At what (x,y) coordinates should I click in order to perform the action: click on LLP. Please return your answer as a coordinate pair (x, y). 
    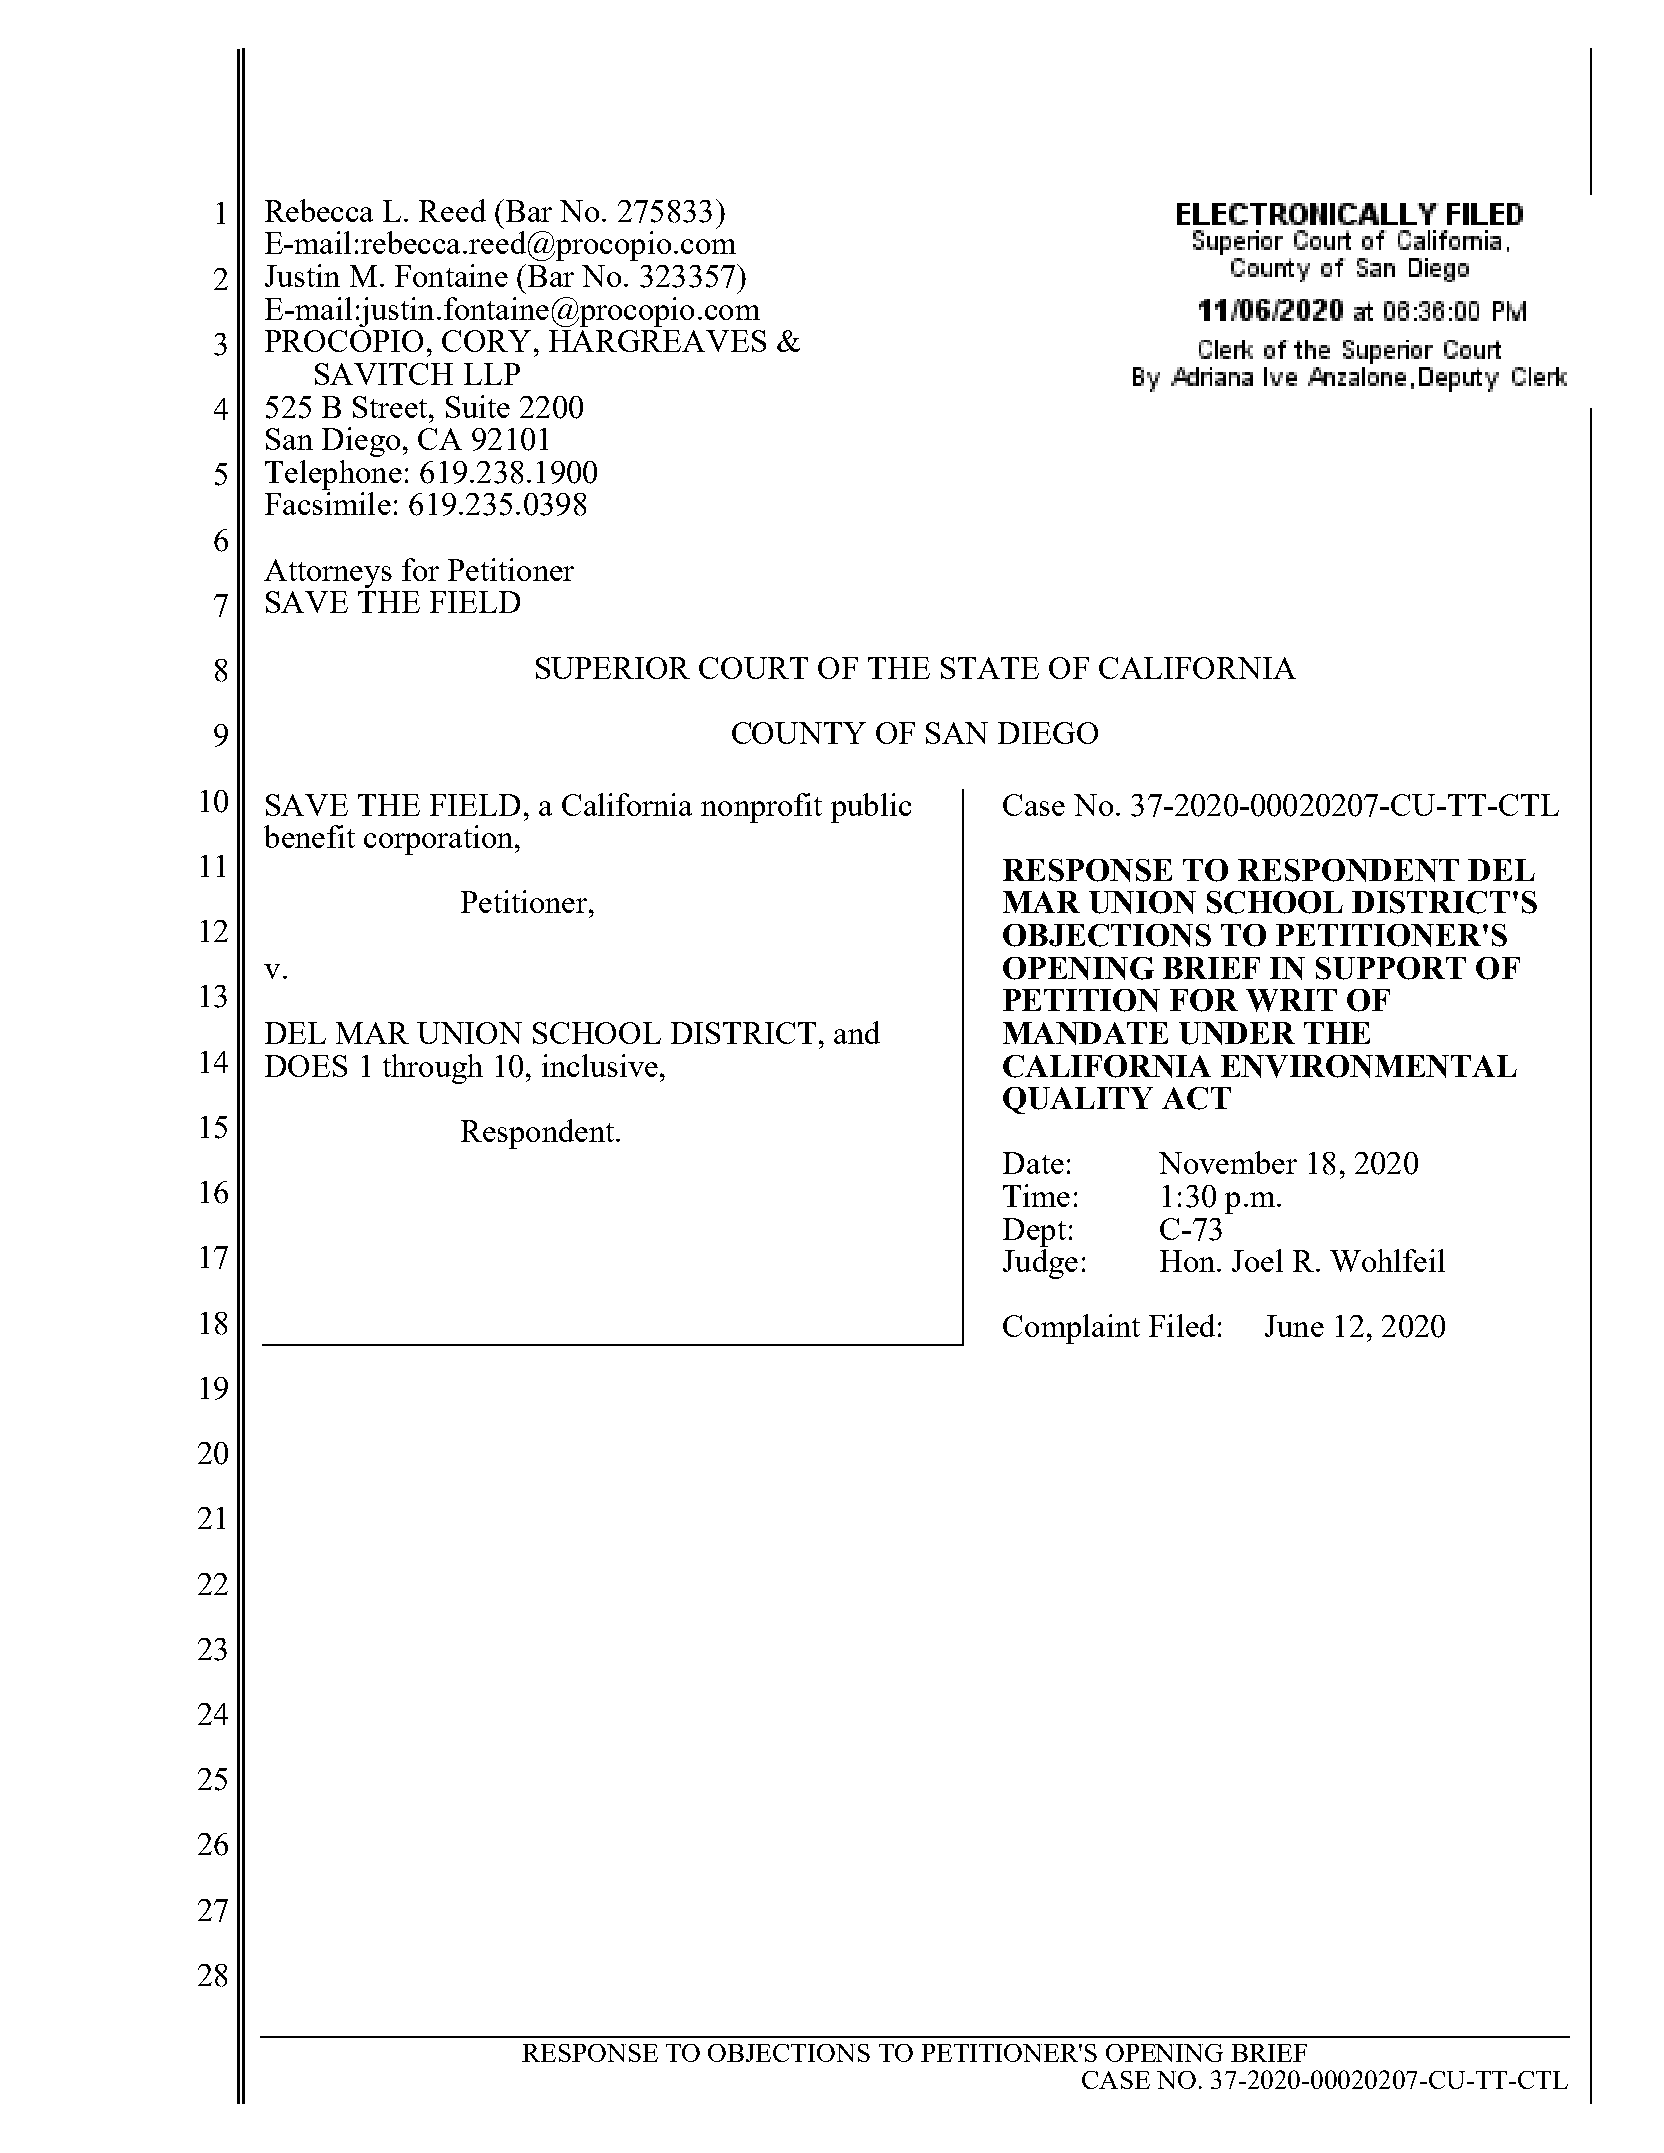
    Looking at the image, I should click on (492, 374).
